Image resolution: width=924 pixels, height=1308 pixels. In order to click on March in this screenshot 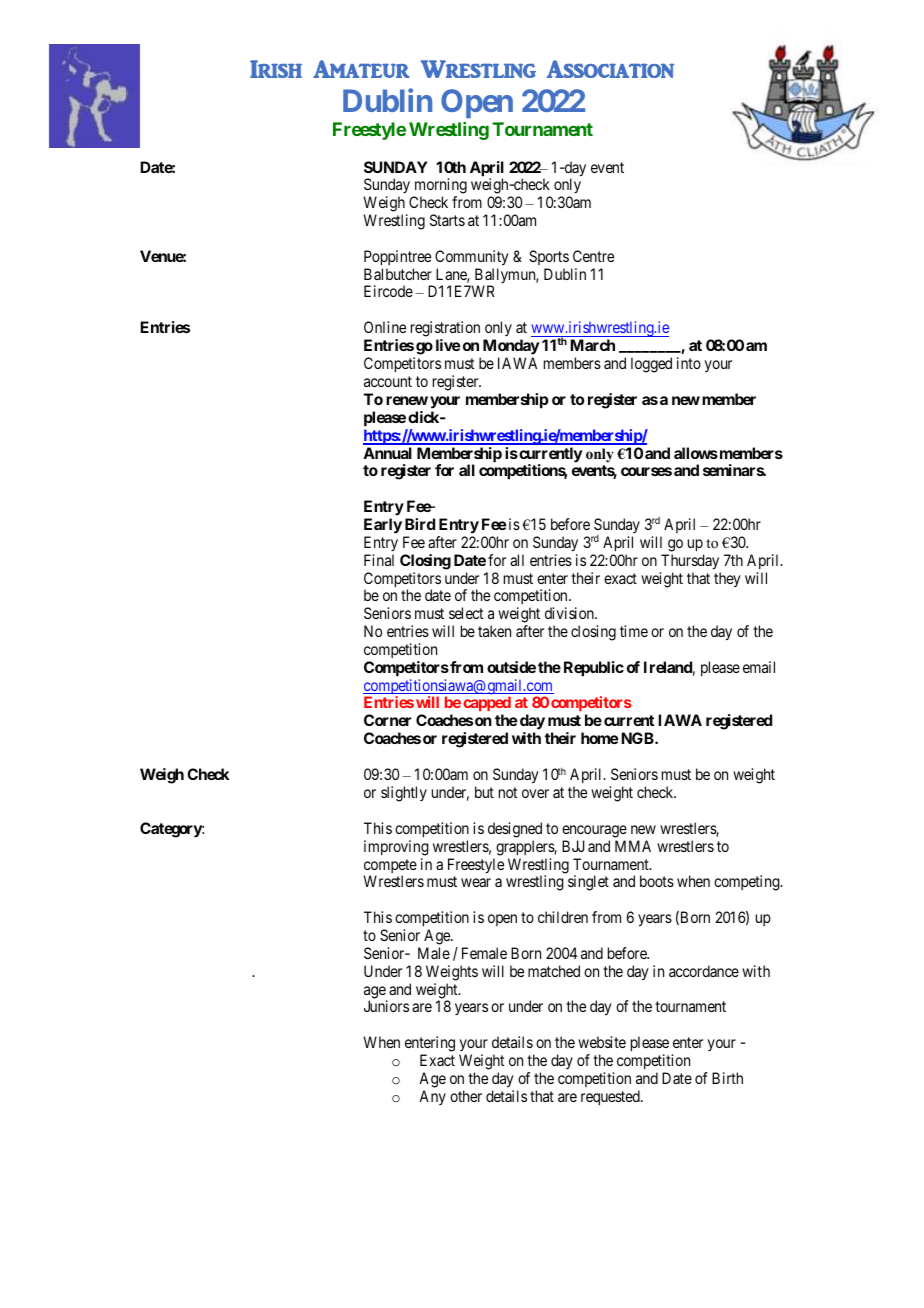, I will do `click(592, 345)`.
